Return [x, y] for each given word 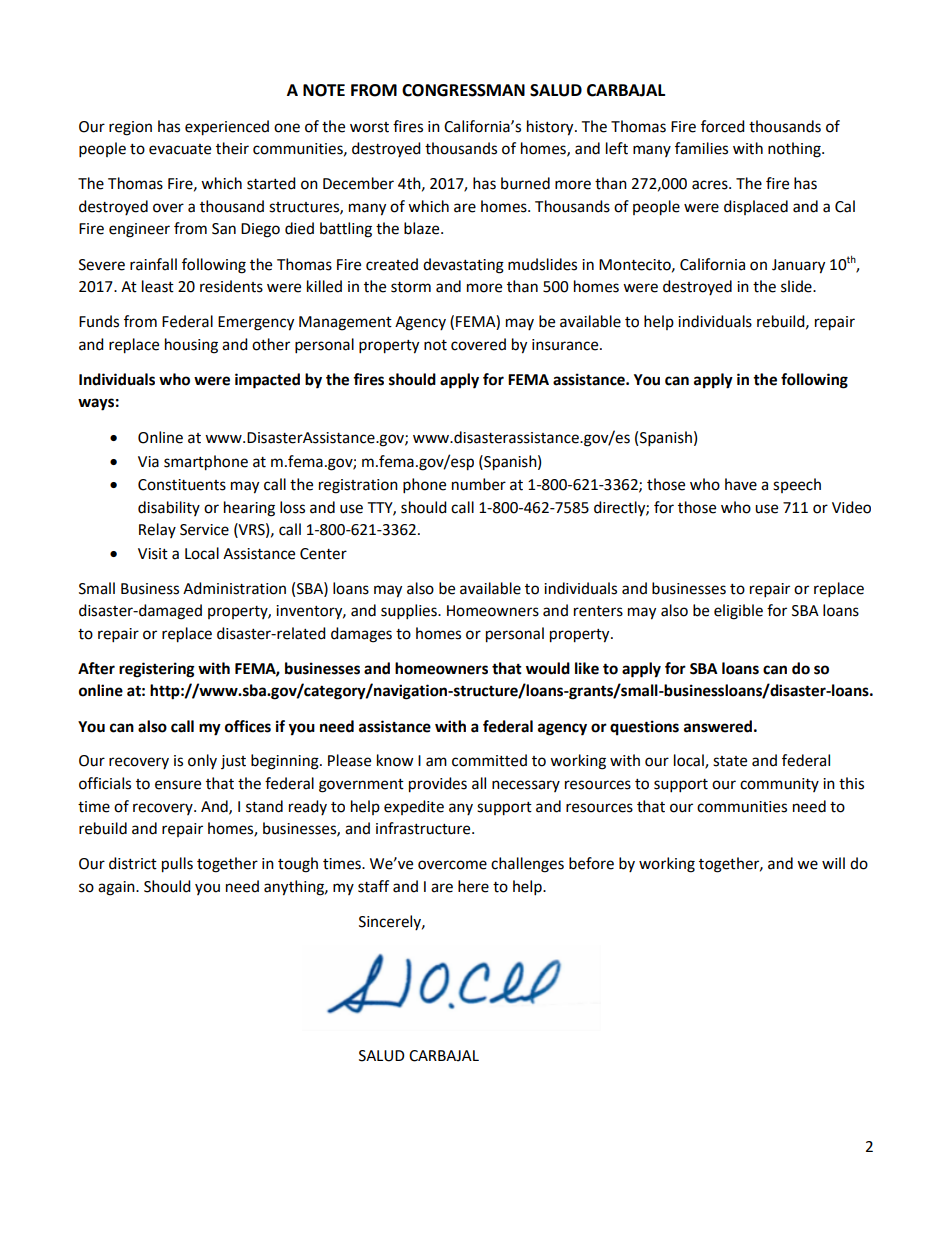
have [741, 484]
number [479, 484]
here [473, 886]
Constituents [182, 485]
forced [723, 126]
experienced [227, 128]
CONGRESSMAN [463, 90]
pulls [177, 865]
